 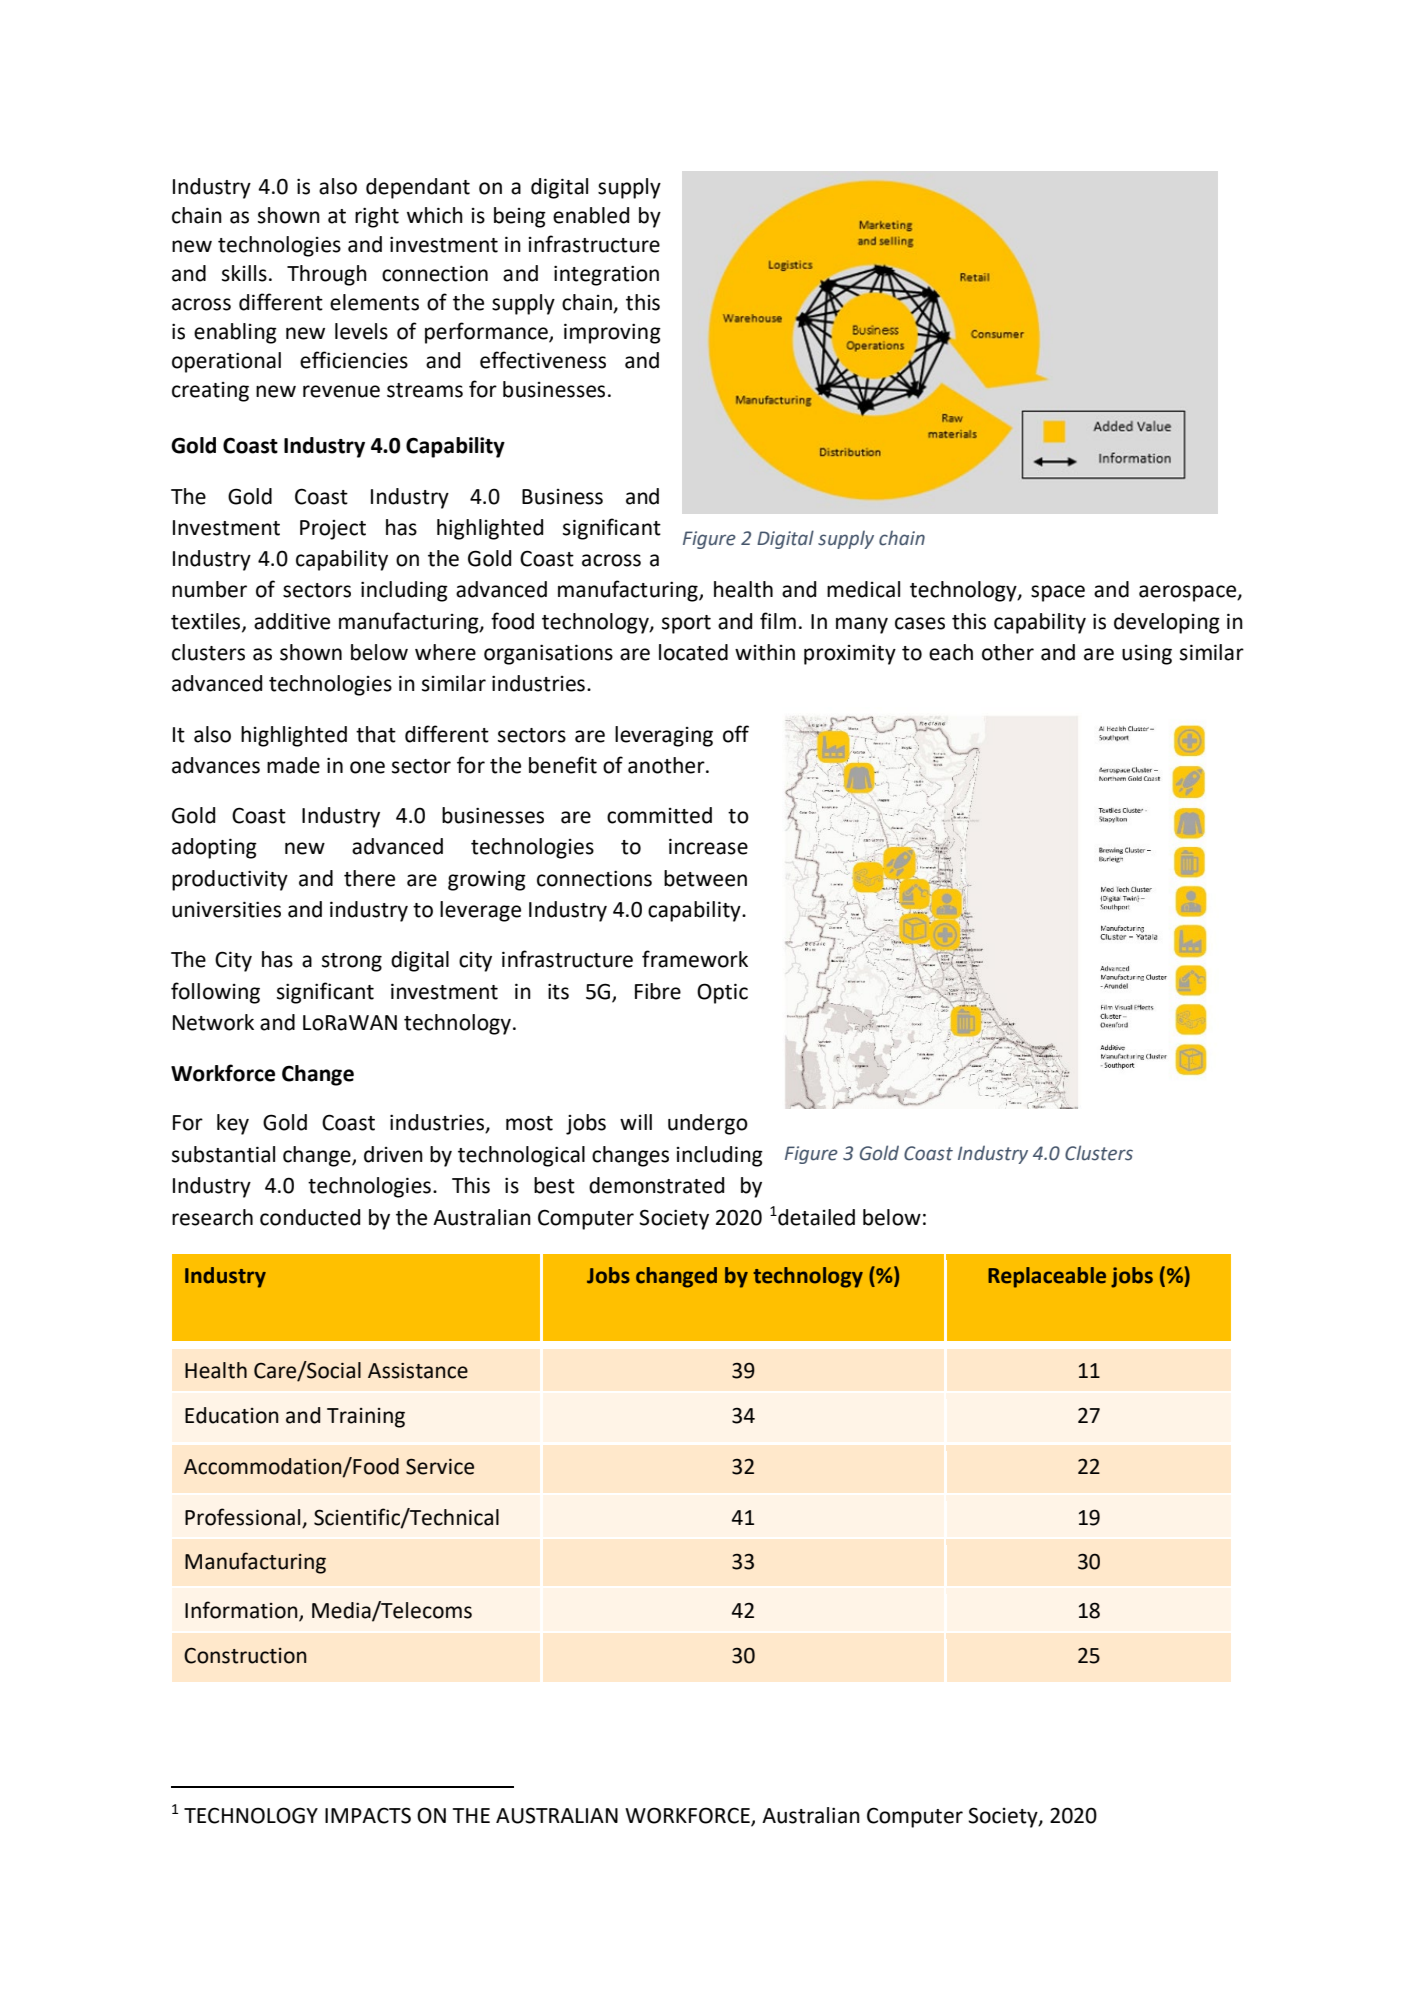 I want to click on Replaceable, so click(x=1047, y=1277).
